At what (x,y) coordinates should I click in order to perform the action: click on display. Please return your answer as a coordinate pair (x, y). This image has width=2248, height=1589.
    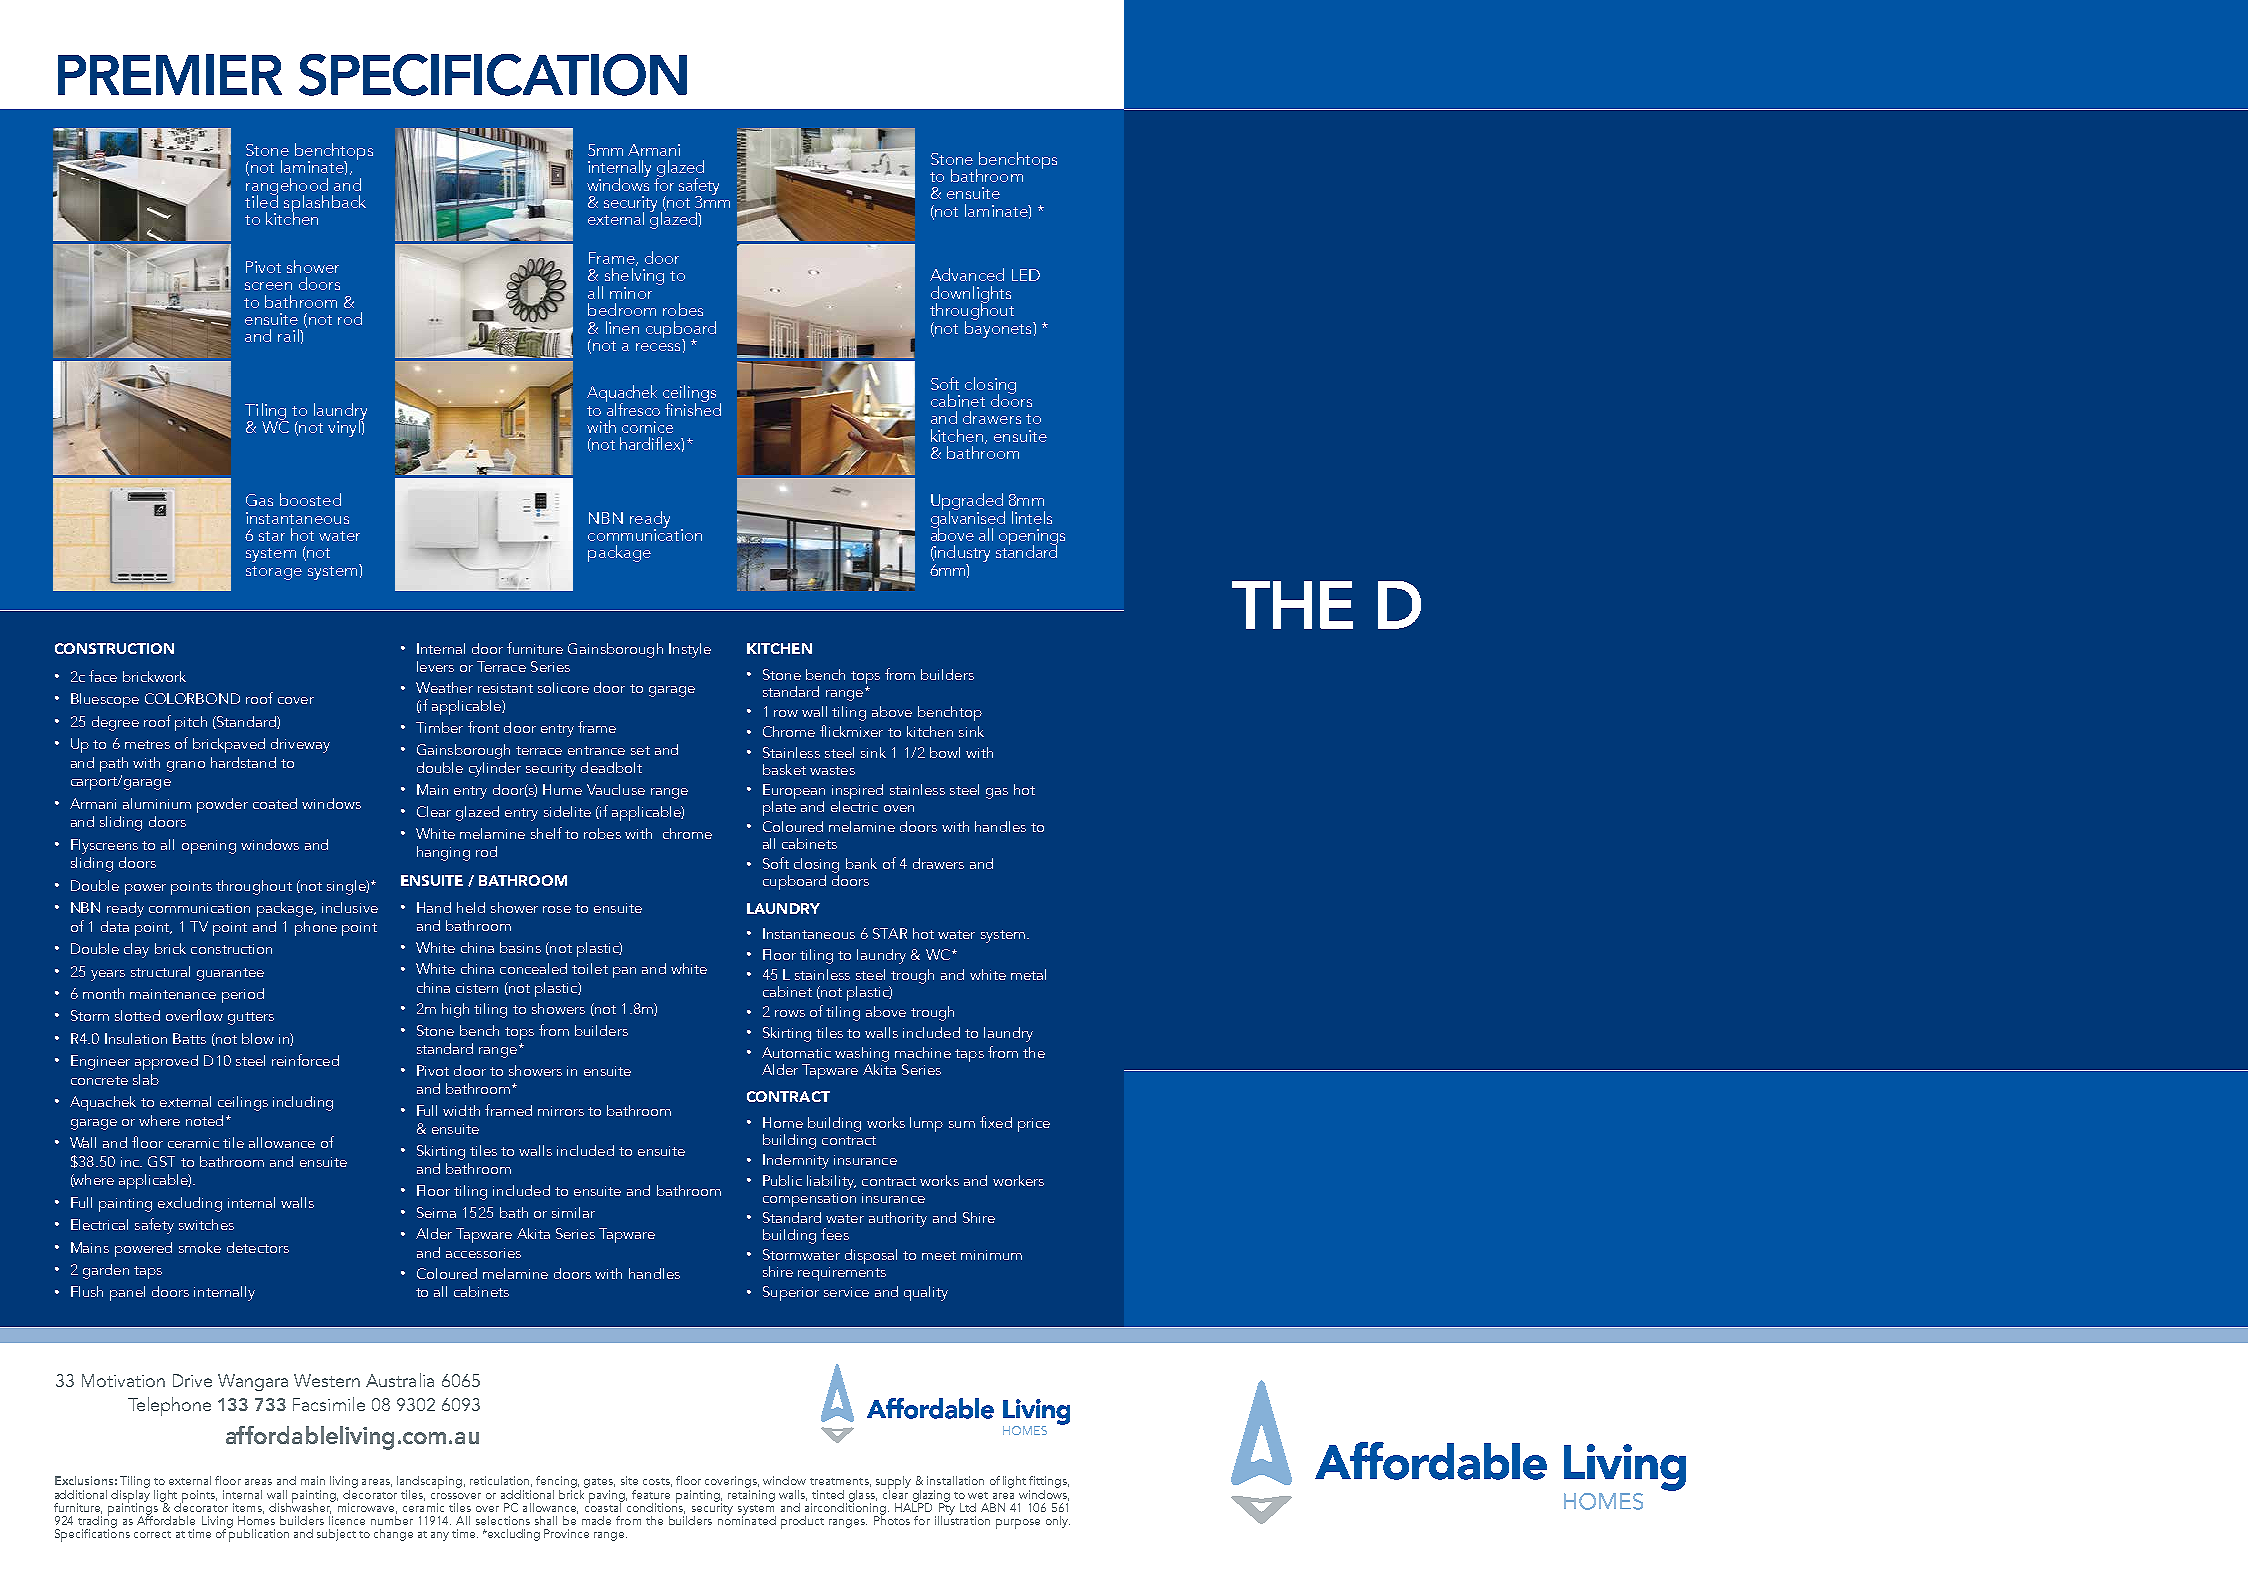
    Looking at the image, I should click on (130, 1496).
